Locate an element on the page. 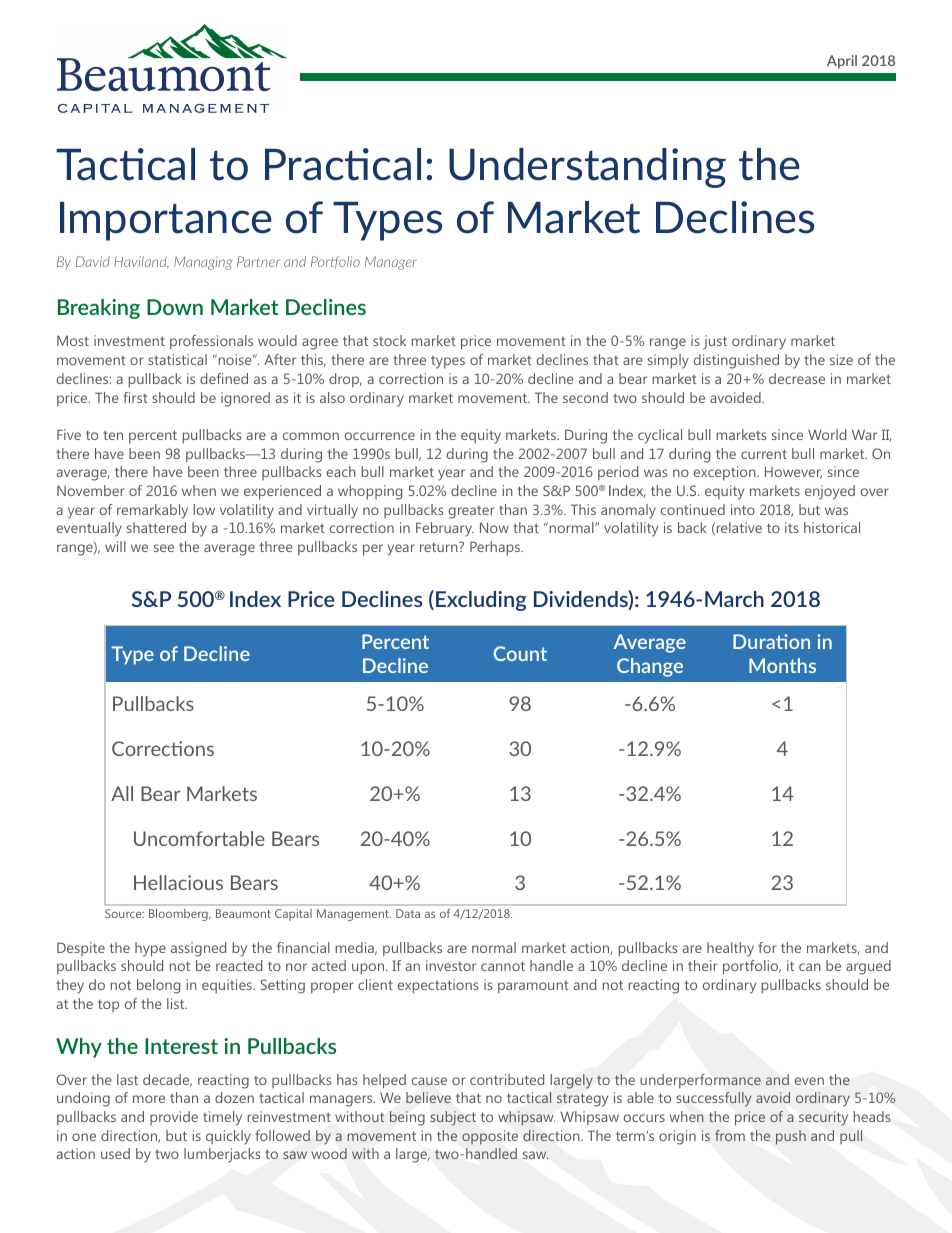 This page has width=952, height=1233. current is located at coordinates (764, 454).
